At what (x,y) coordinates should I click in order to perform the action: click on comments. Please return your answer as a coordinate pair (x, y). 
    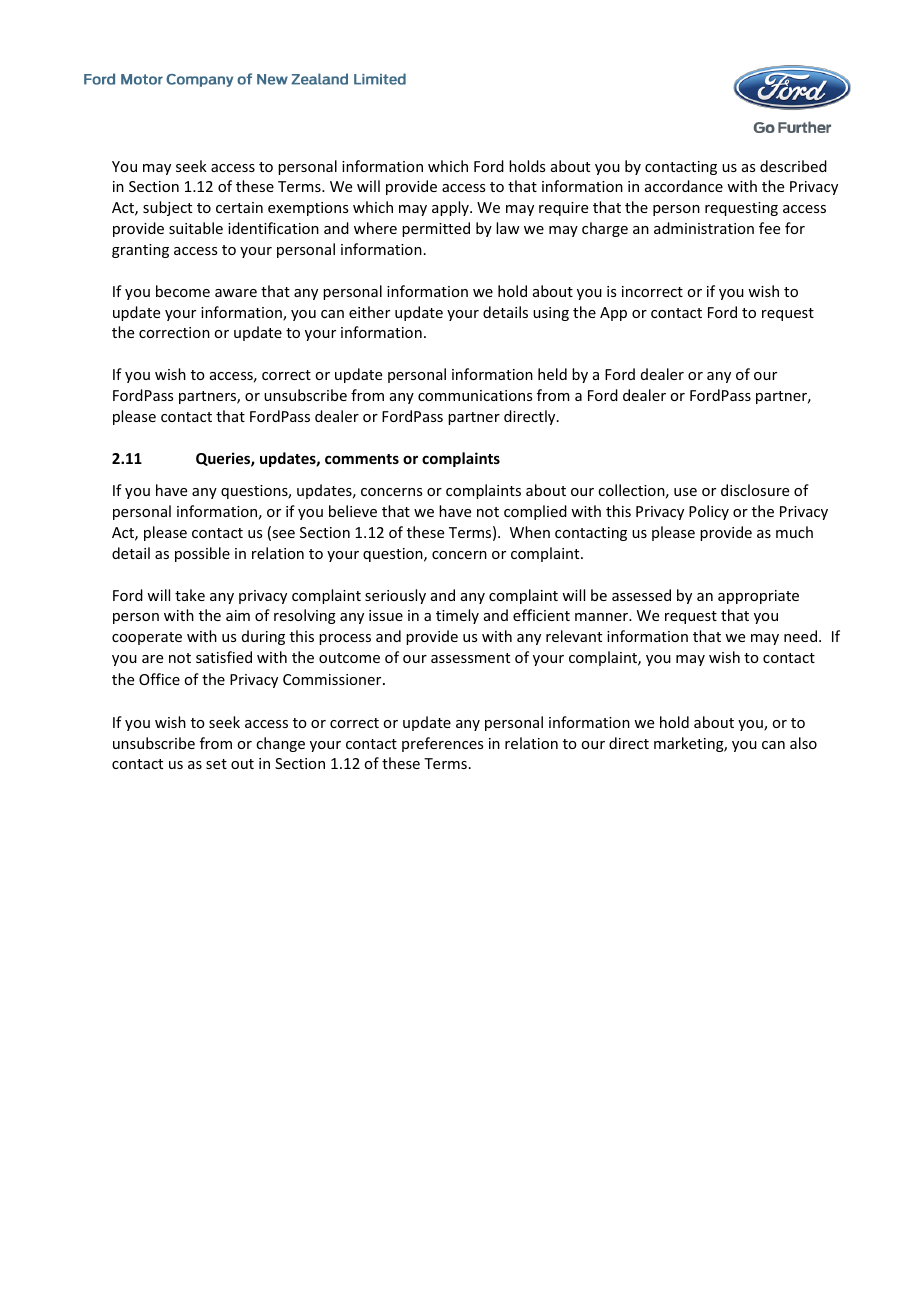
    Looking at the image, I should click on (362, 459).
